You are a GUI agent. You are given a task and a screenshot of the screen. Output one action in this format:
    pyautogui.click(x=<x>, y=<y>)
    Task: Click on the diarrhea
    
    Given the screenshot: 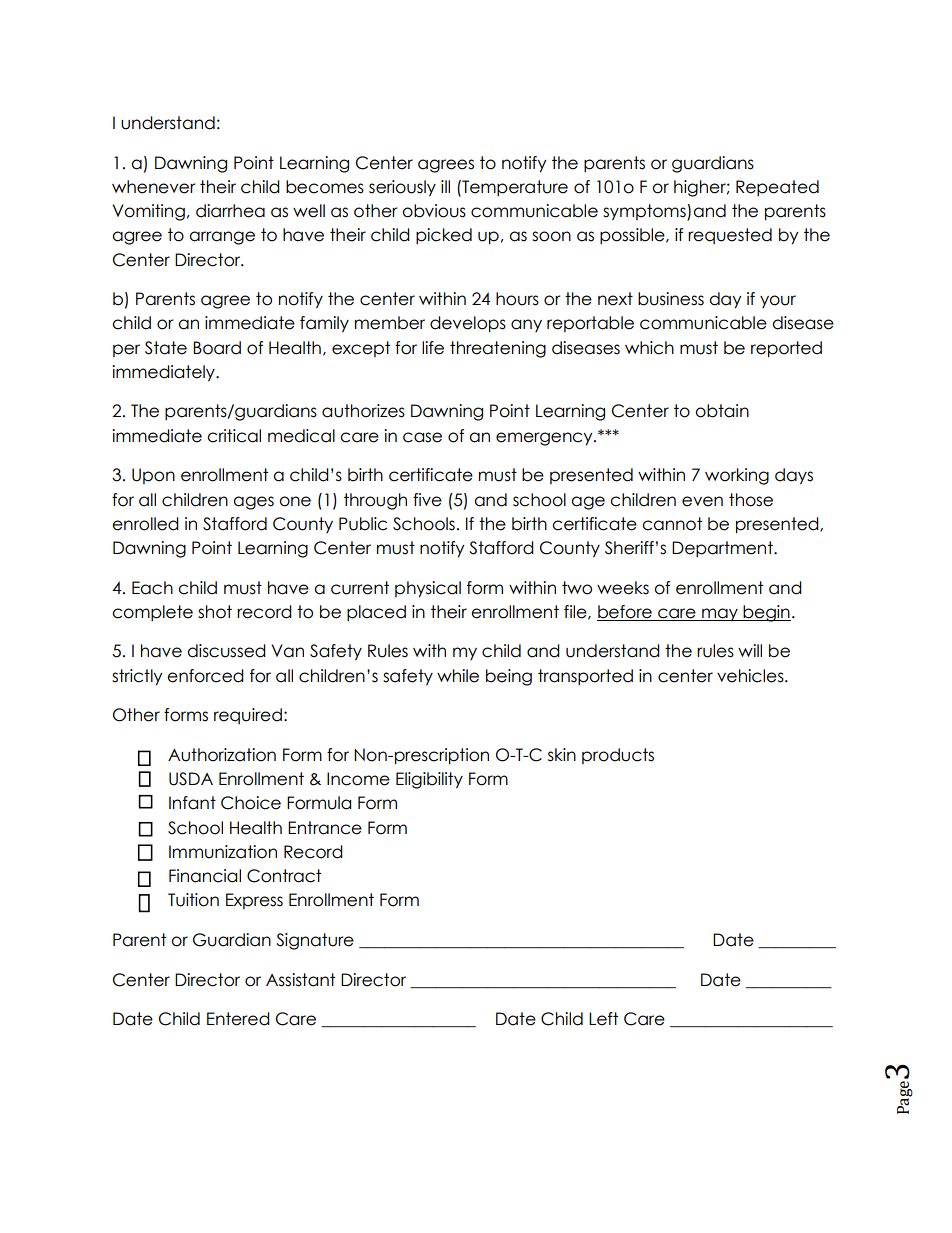 What is the action you would take?
    pyautogui.click(x=230, y=211)
